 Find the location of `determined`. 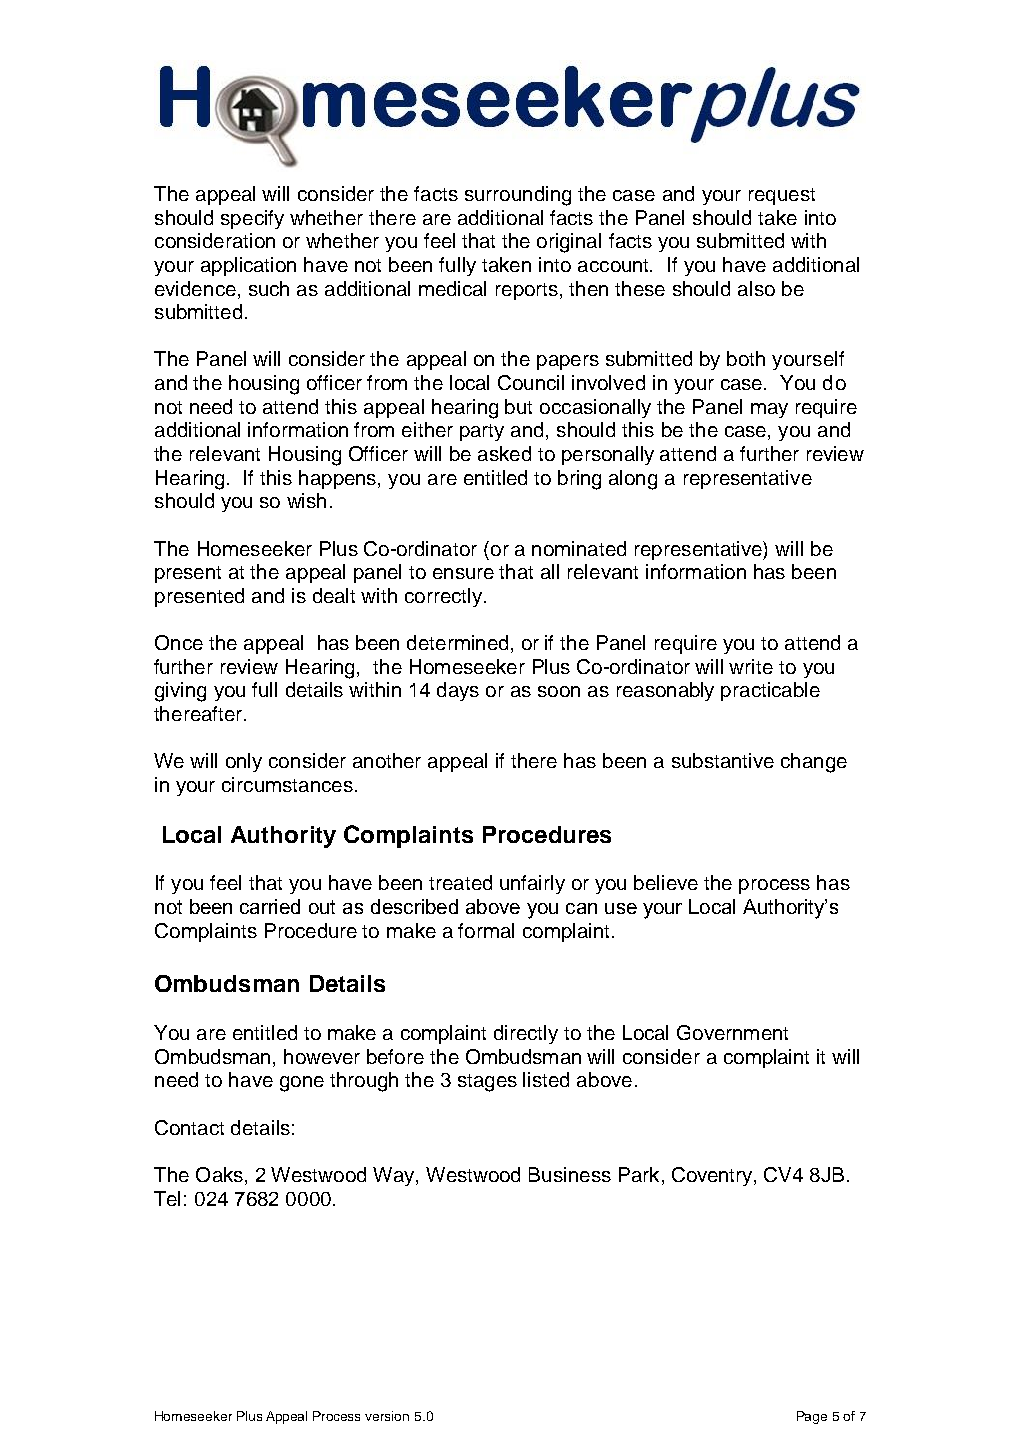

determined is located at coordinates (457, 642).
